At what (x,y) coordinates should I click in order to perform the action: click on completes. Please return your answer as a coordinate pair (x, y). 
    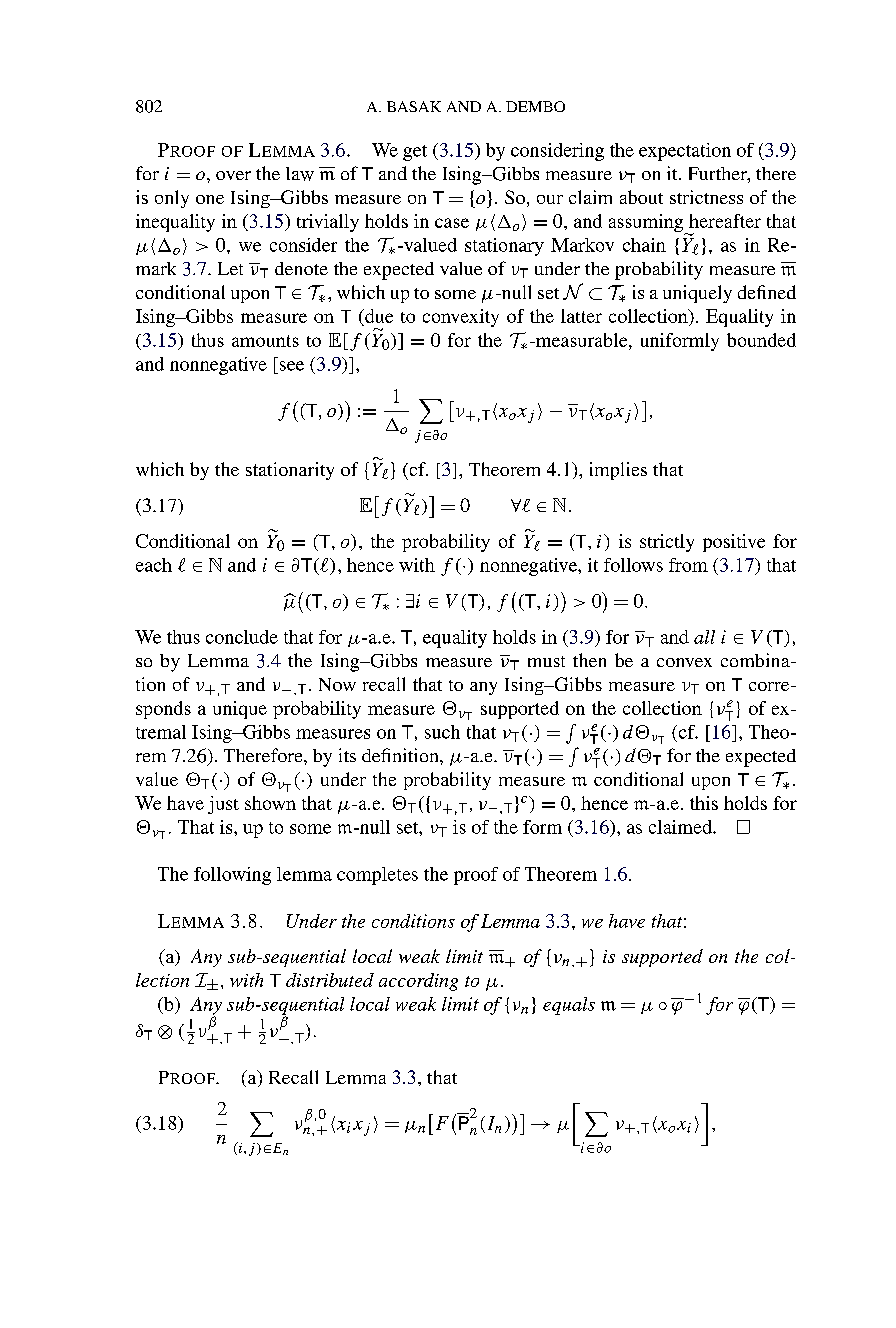
    Looking at the image, I should click on (377, 876).
